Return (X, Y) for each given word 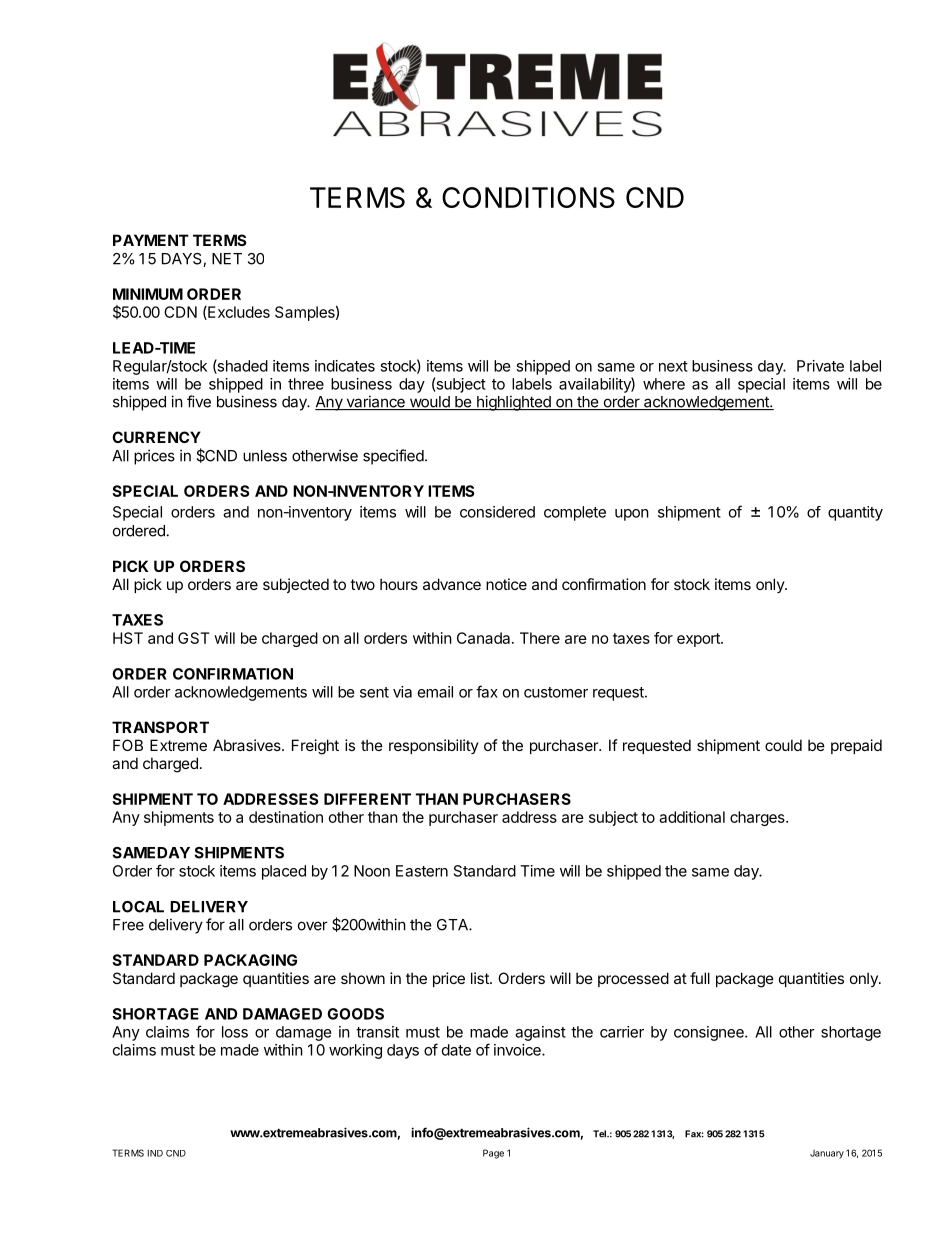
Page (493, 1154)
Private (820, 366)
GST (194, 638)
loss (235, 1032)
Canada (485, 638)
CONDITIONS (528, 197)
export (699, 640)
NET (227, 259)
